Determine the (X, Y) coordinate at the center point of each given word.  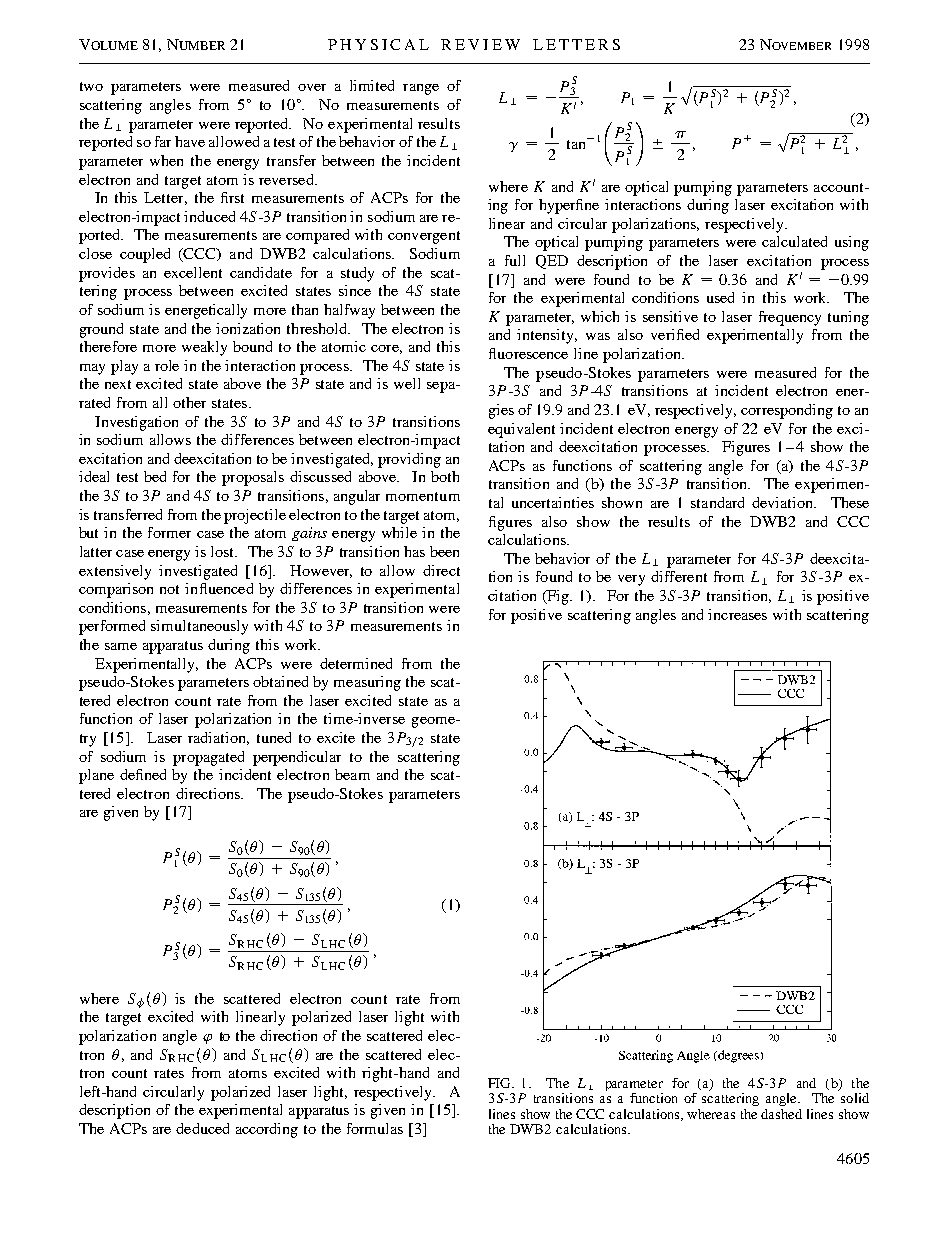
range (421, 89)
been (444, 551)
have (190, 141)
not (169, 589)
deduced (202, 1128)
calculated (794, 241)
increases (737, 614)
